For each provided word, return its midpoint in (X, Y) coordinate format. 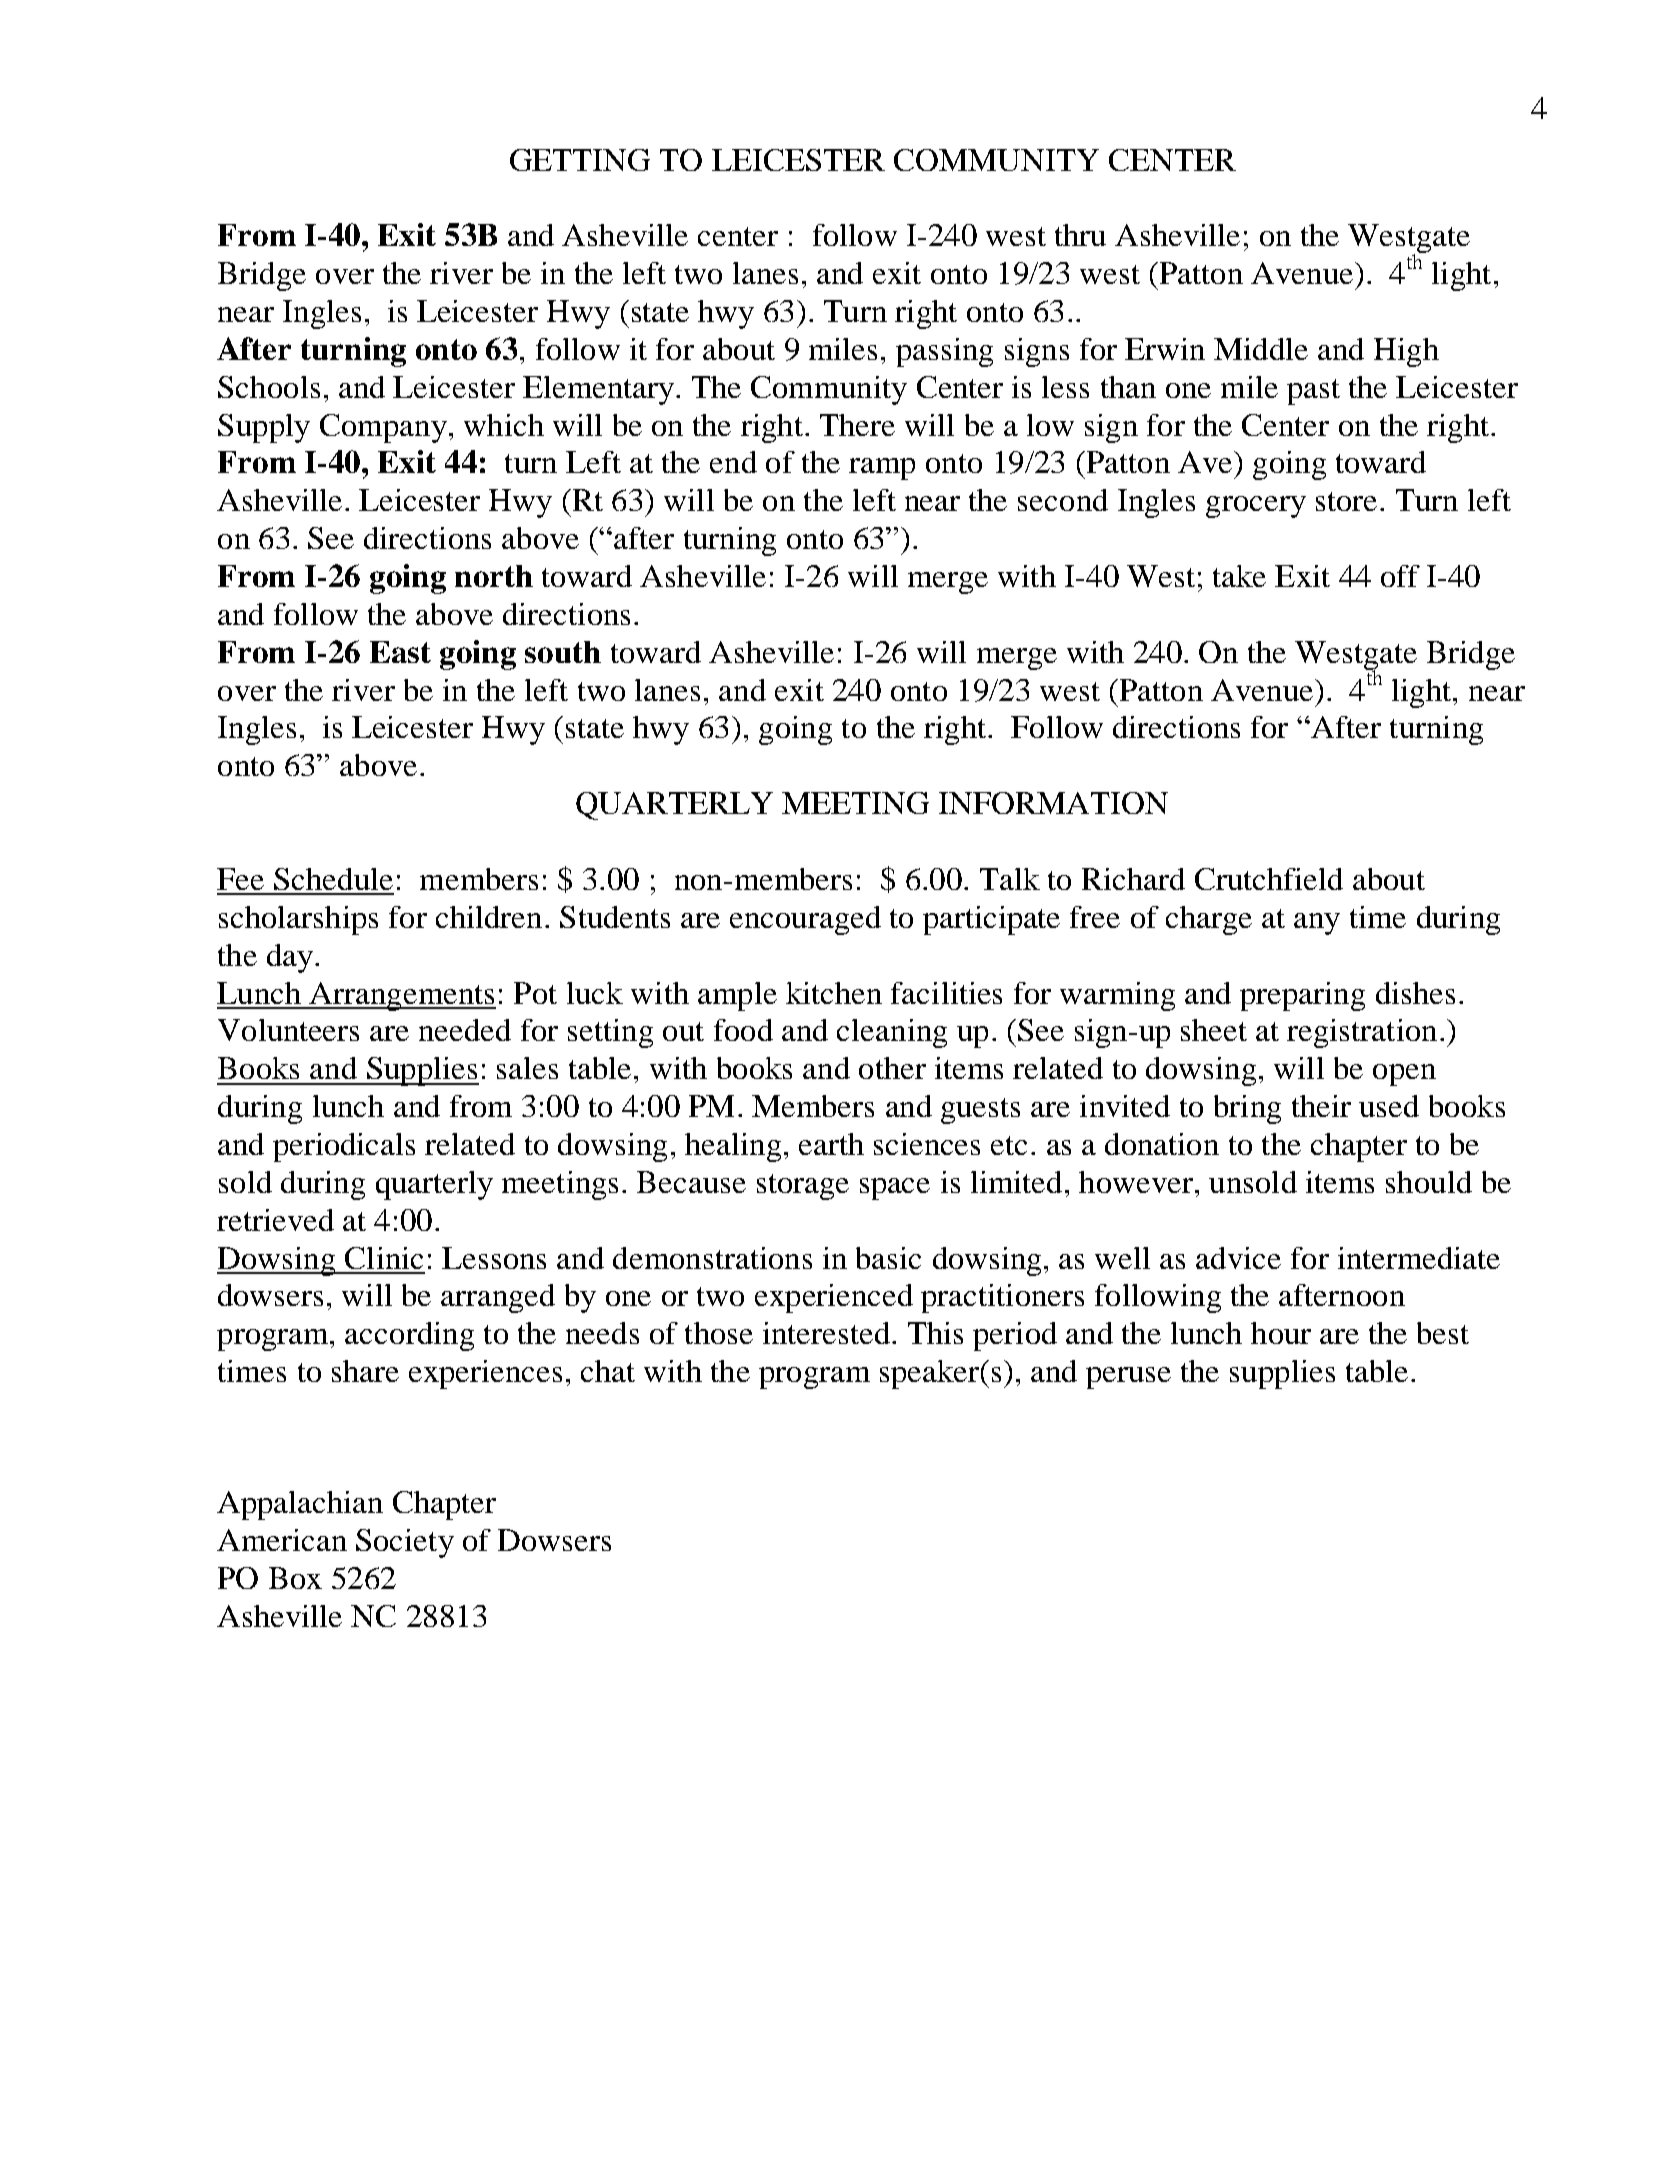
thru (1080, 235)
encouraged (805, 920)
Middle (1261, 349)
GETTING (580, 160)
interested (826, 1333)
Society (405, 1543)
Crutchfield (1269, 879)
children (489, 917)
